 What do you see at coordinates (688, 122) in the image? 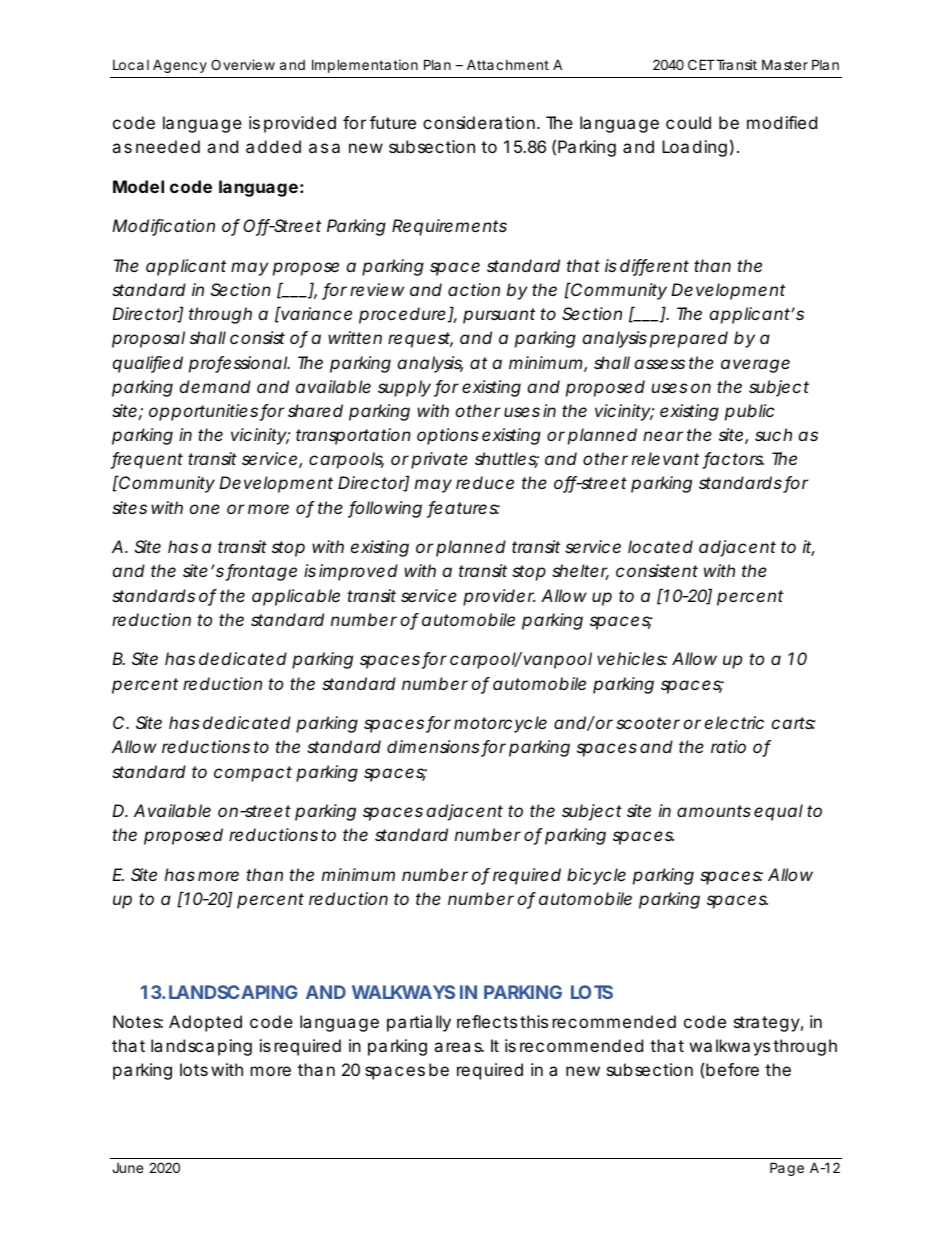
I see `could` at bounding box center [688, 122].
